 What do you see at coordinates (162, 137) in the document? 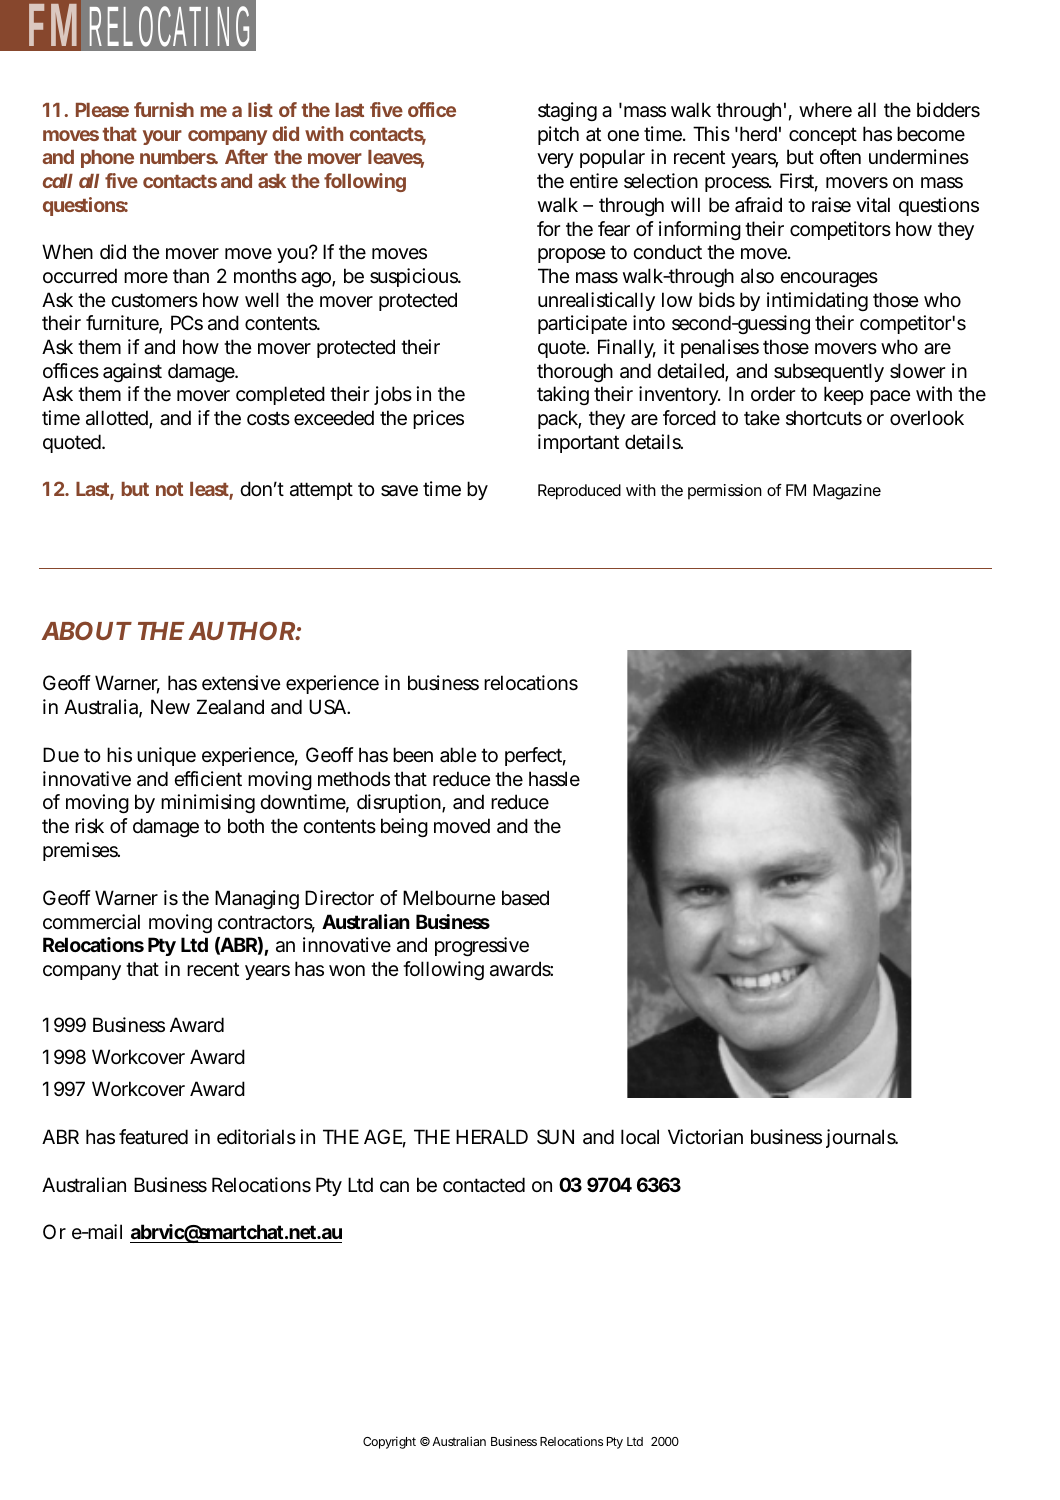
I see `your` at bounding box center [162, 137].
